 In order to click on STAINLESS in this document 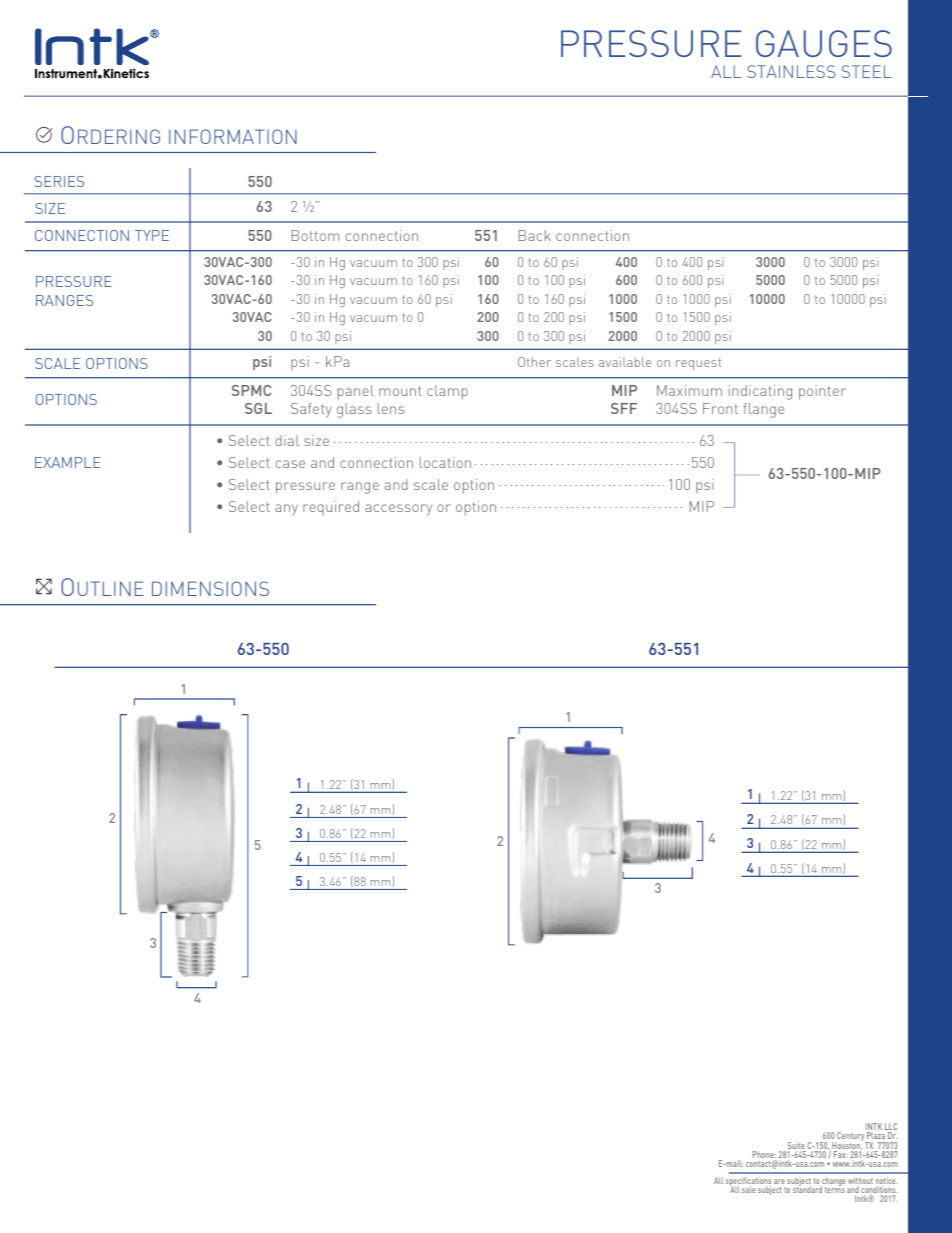, I will do `click(791, 71)`.
